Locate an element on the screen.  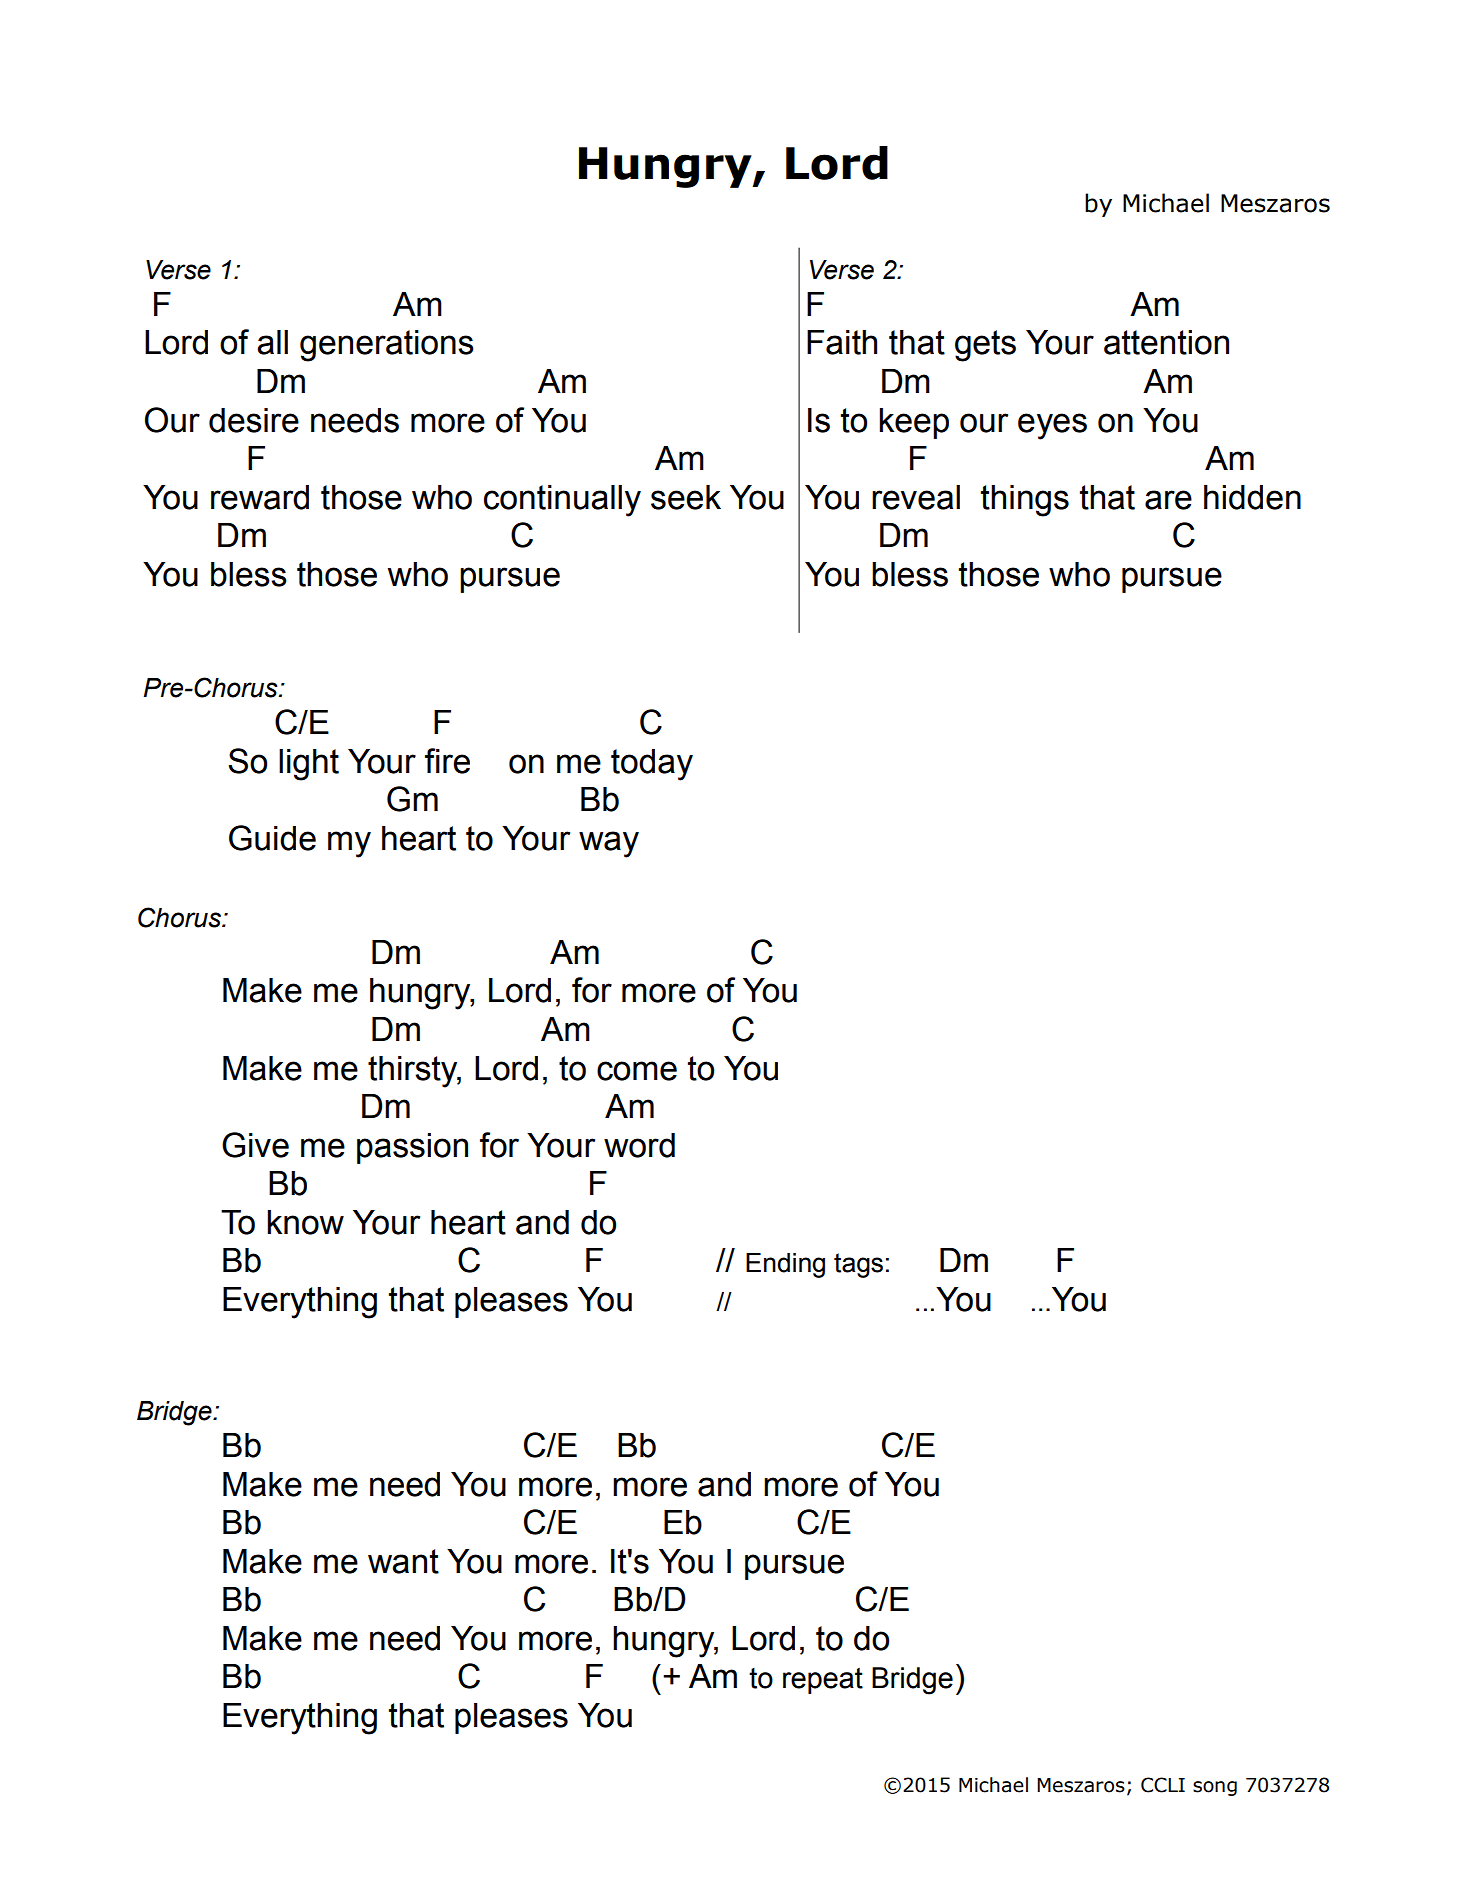
Guide is located at coordinates (272, 838).
